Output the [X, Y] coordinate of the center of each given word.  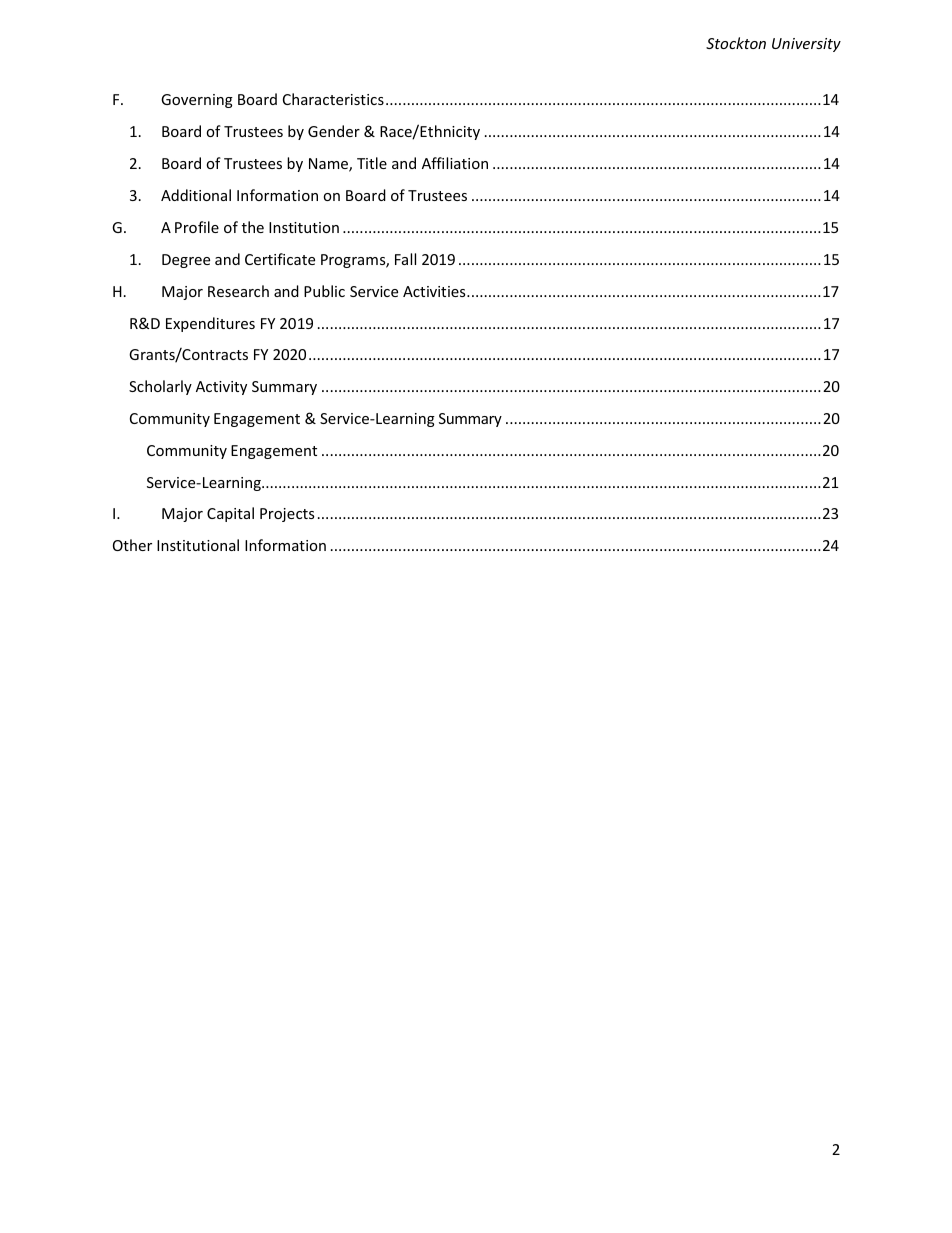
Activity [221, 388]
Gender [334, 131]
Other [132, 545]
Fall [405, 259]
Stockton [736, 43]
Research [238, 291]
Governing [197, 101]
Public [324, 291]
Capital [230, 514]
